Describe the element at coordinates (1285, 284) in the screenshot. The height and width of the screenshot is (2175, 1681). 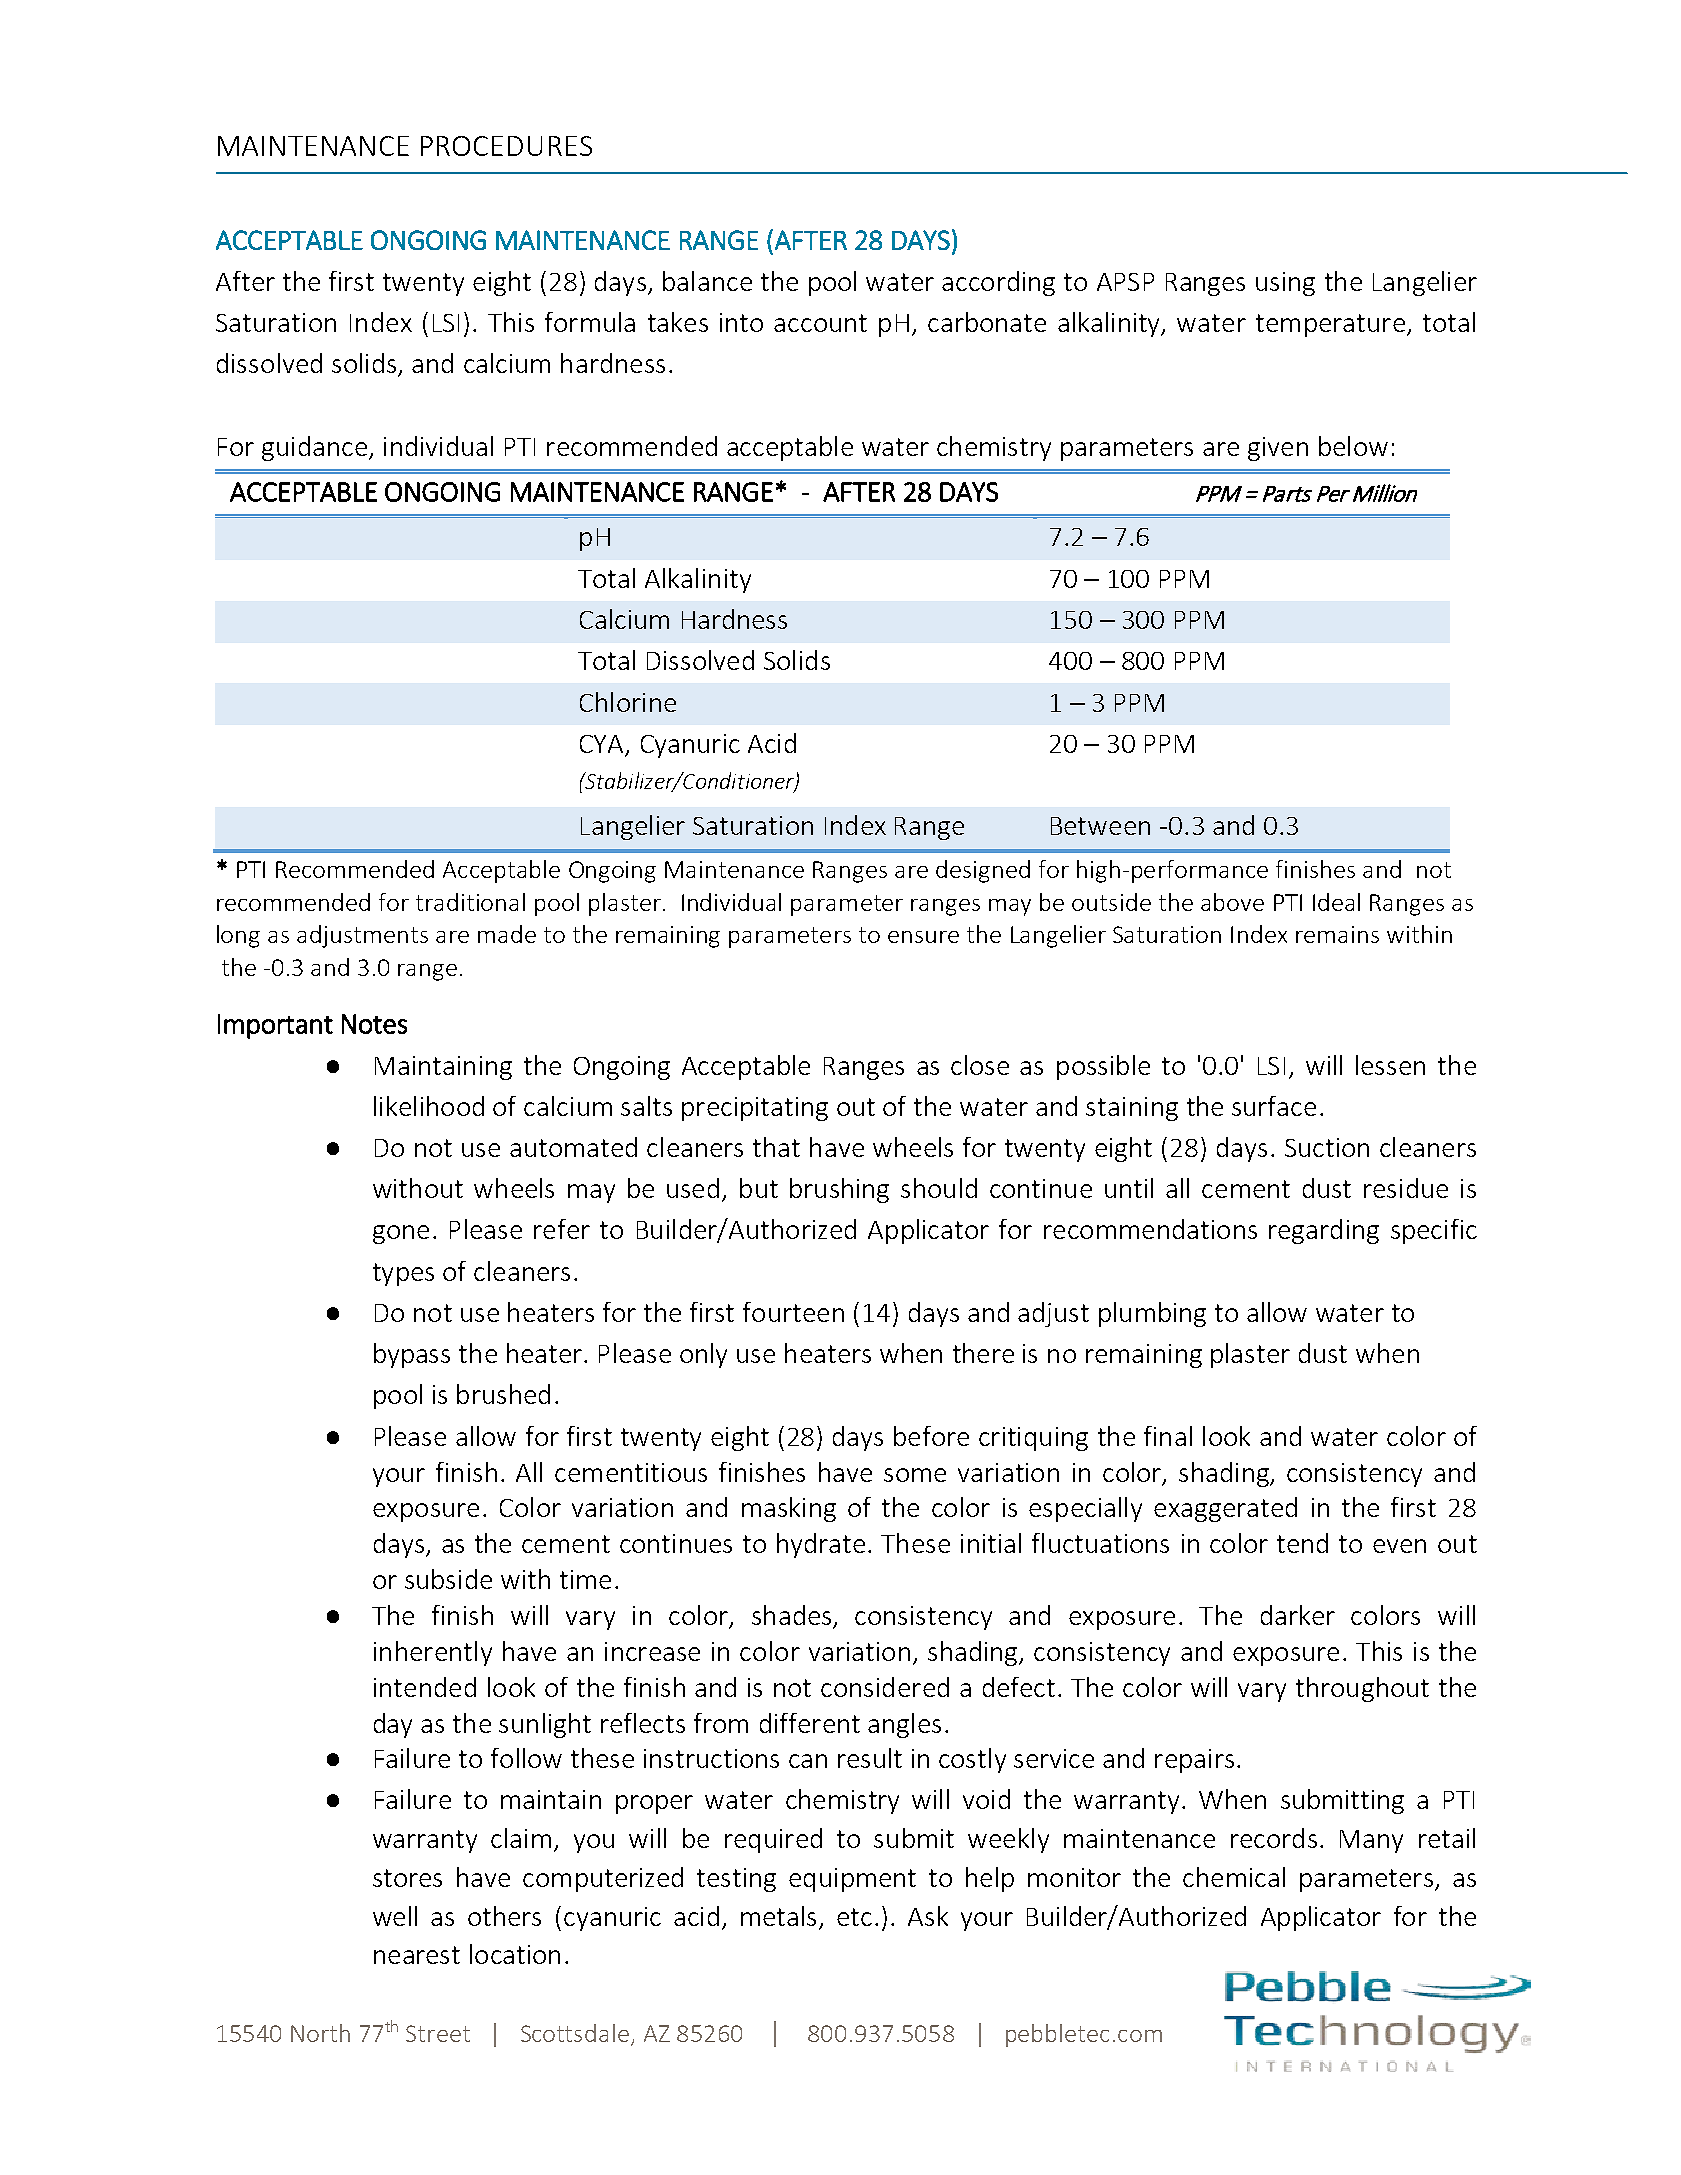
I see `using` at that location.
